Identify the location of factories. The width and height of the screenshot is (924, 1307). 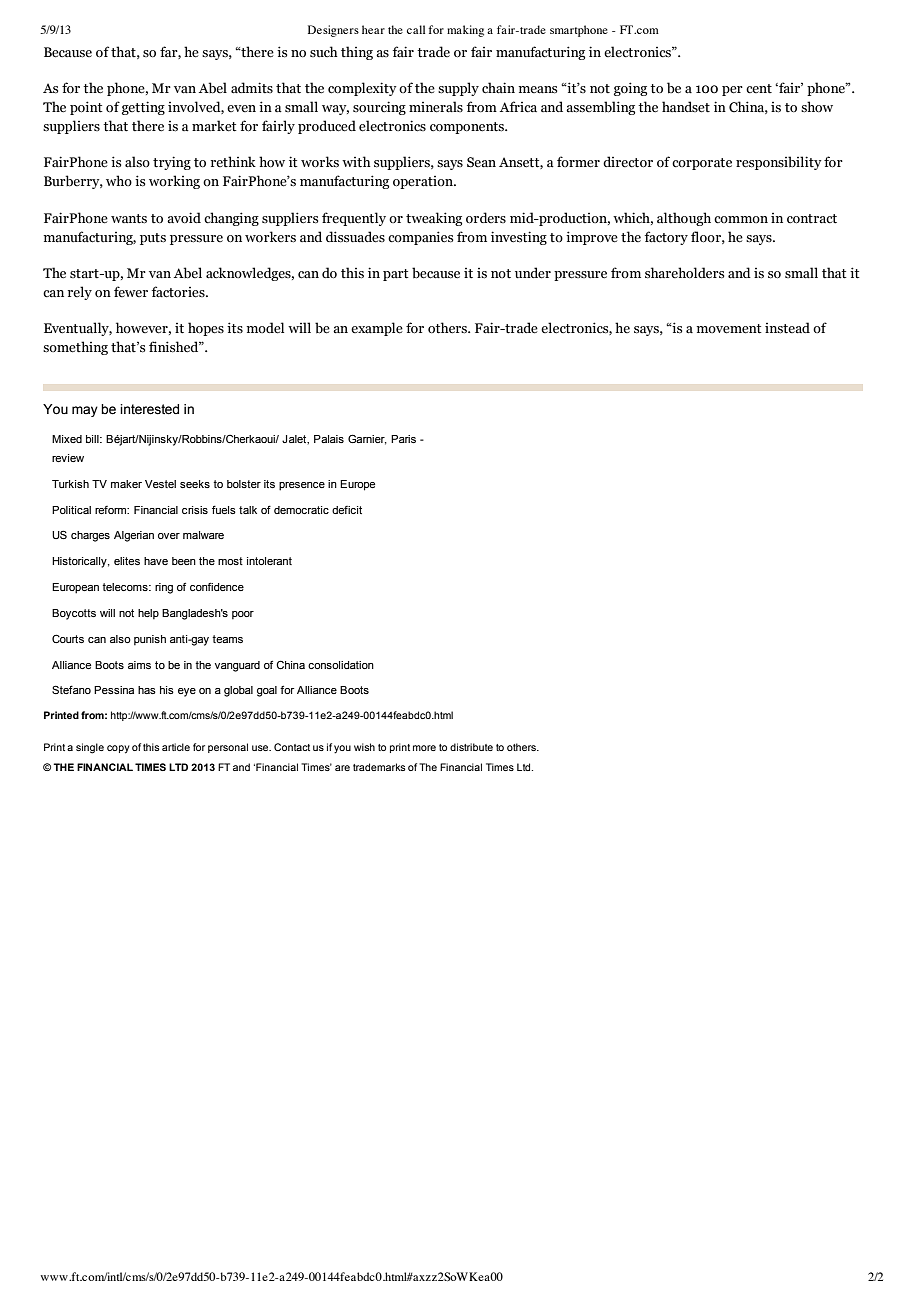
(179, 292).
